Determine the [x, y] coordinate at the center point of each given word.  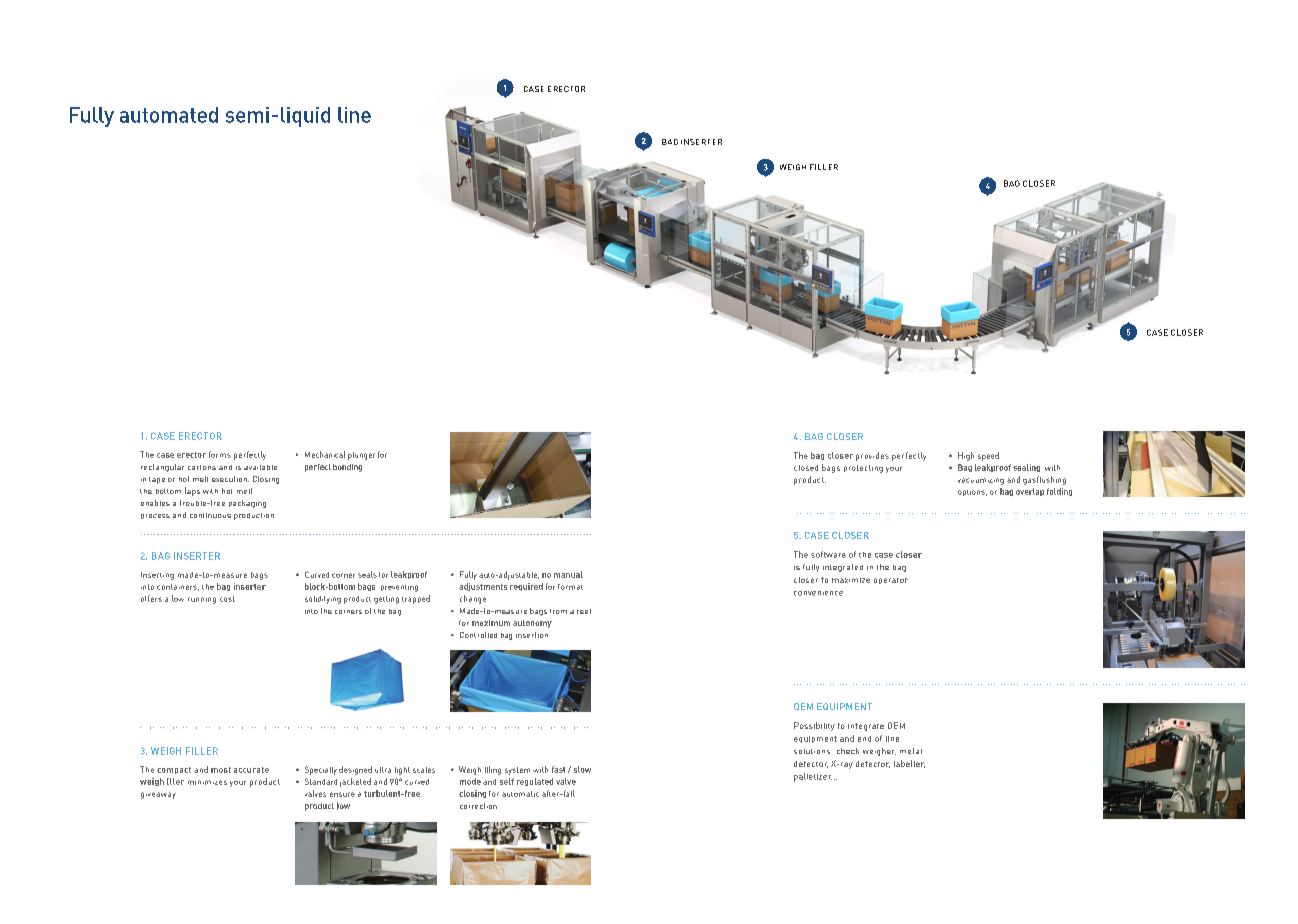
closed [806, 468]
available [260, 467]
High [966, 456]
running [202, 600]
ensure [342, 794]
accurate [251, 770]
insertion [532, 635]
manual [568, 574]
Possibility [814, 726]
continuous [210, 515]
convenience [818, 593]
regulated [535, 782]
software [828, 554]
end [864, 739]
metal [911, 751]
